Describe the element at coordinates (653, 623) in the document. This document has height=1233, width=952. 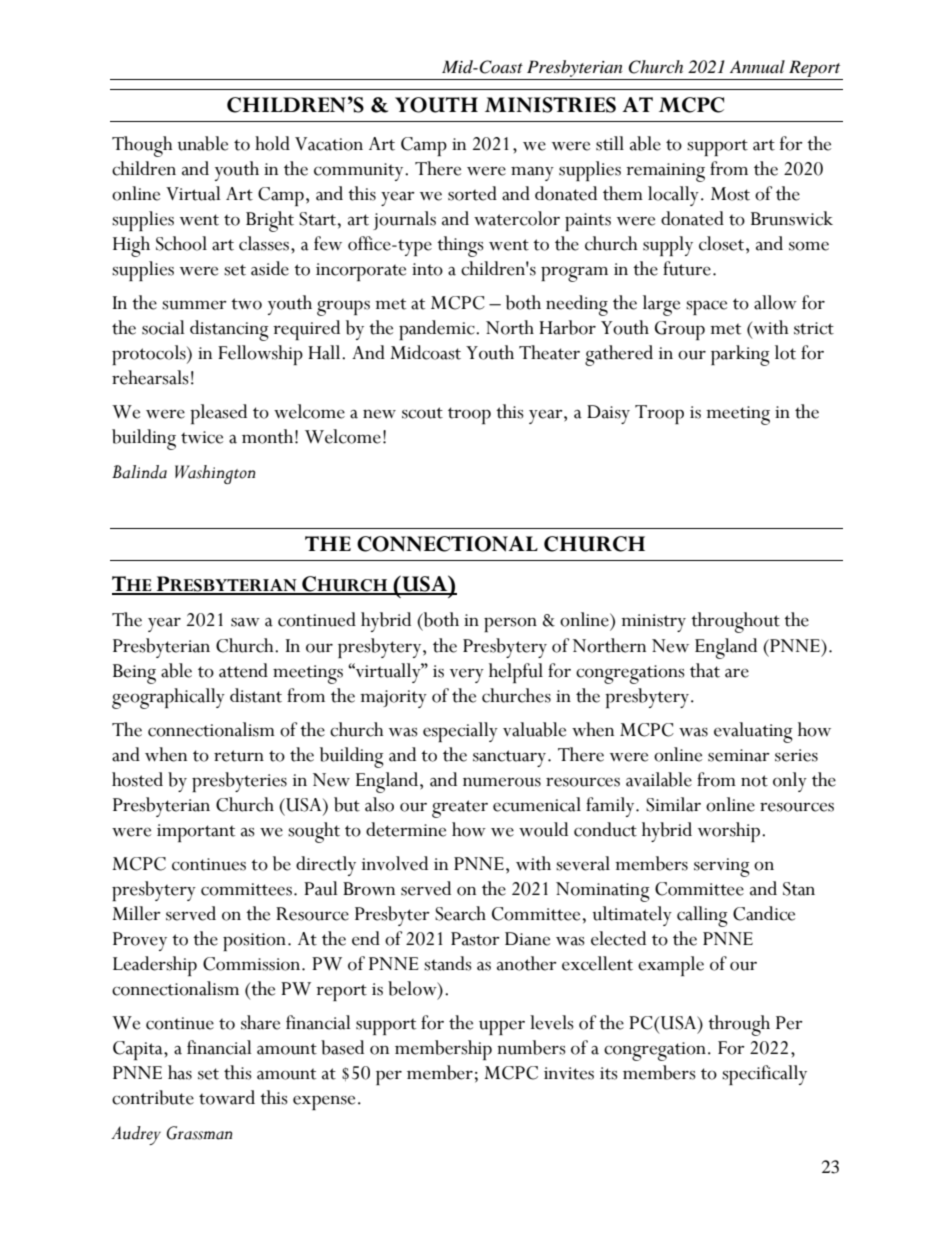
I see `ministry` at that location.
